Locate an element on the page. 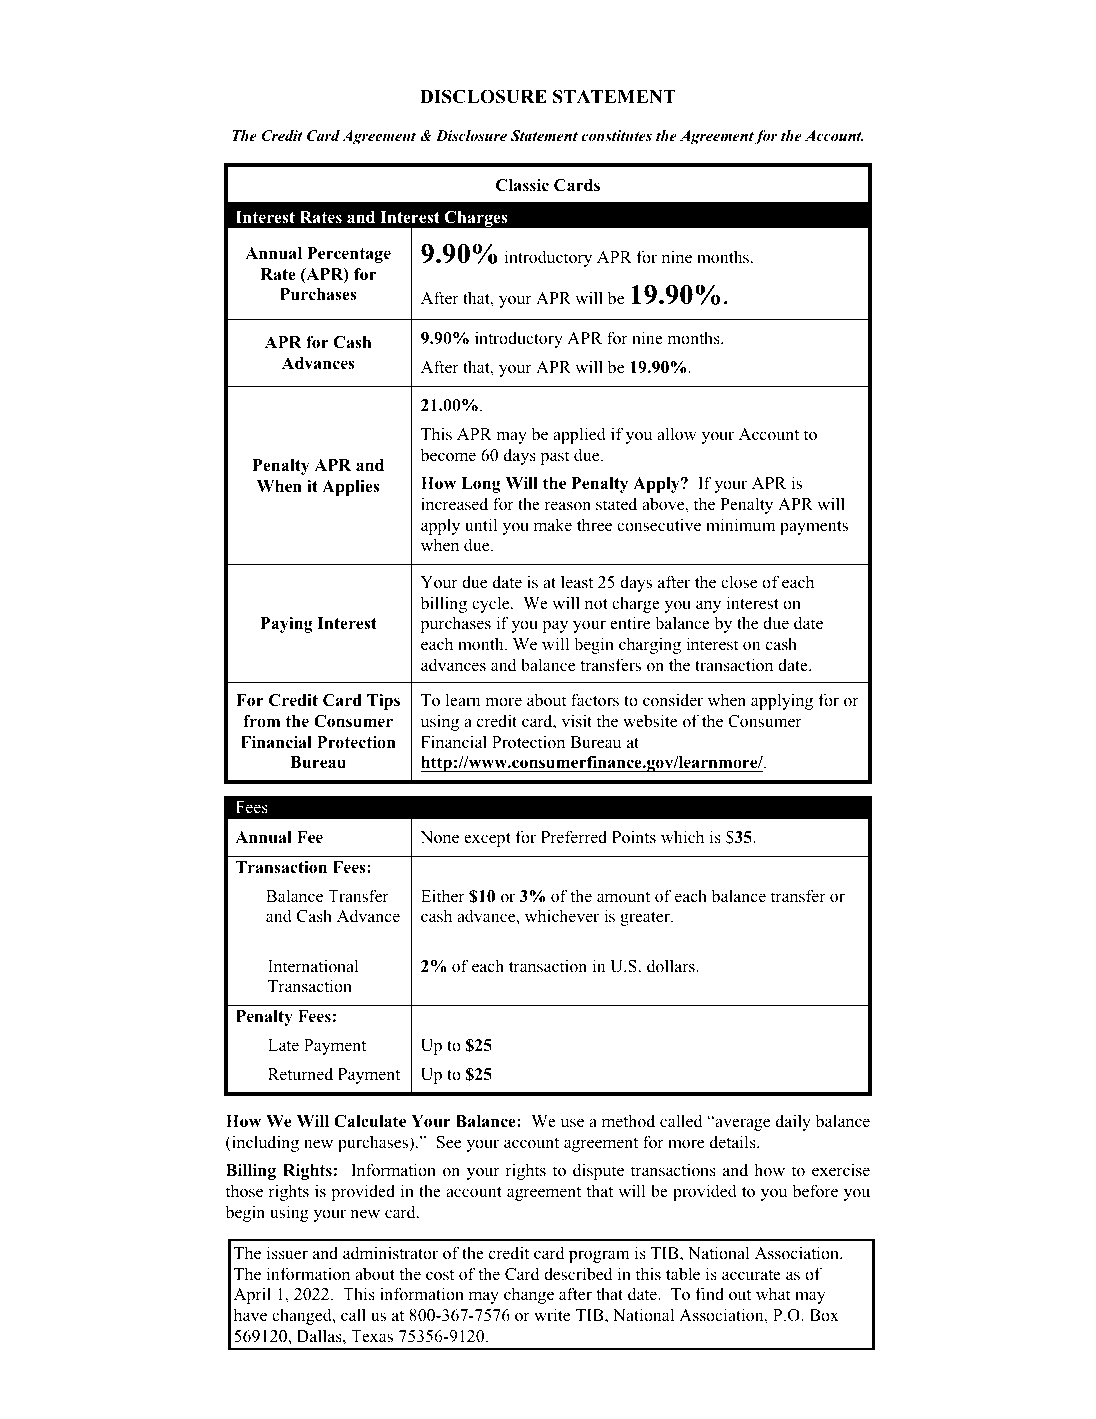 The width and height of the image is (1096, 1419). Either is located at coordinates (443, 896).
